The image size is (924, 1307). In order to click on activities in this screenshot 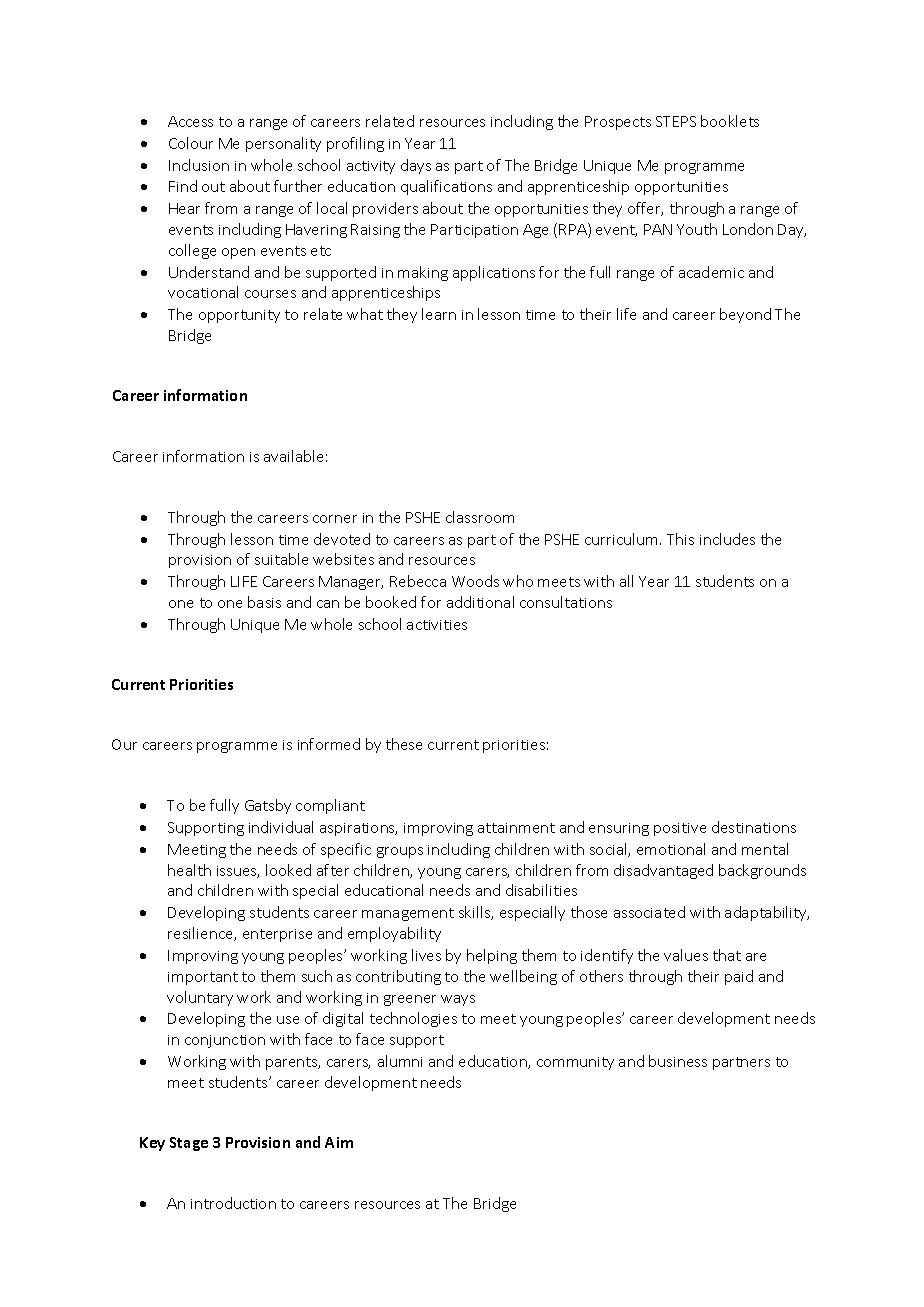, I will do `click(437, 625)`.
